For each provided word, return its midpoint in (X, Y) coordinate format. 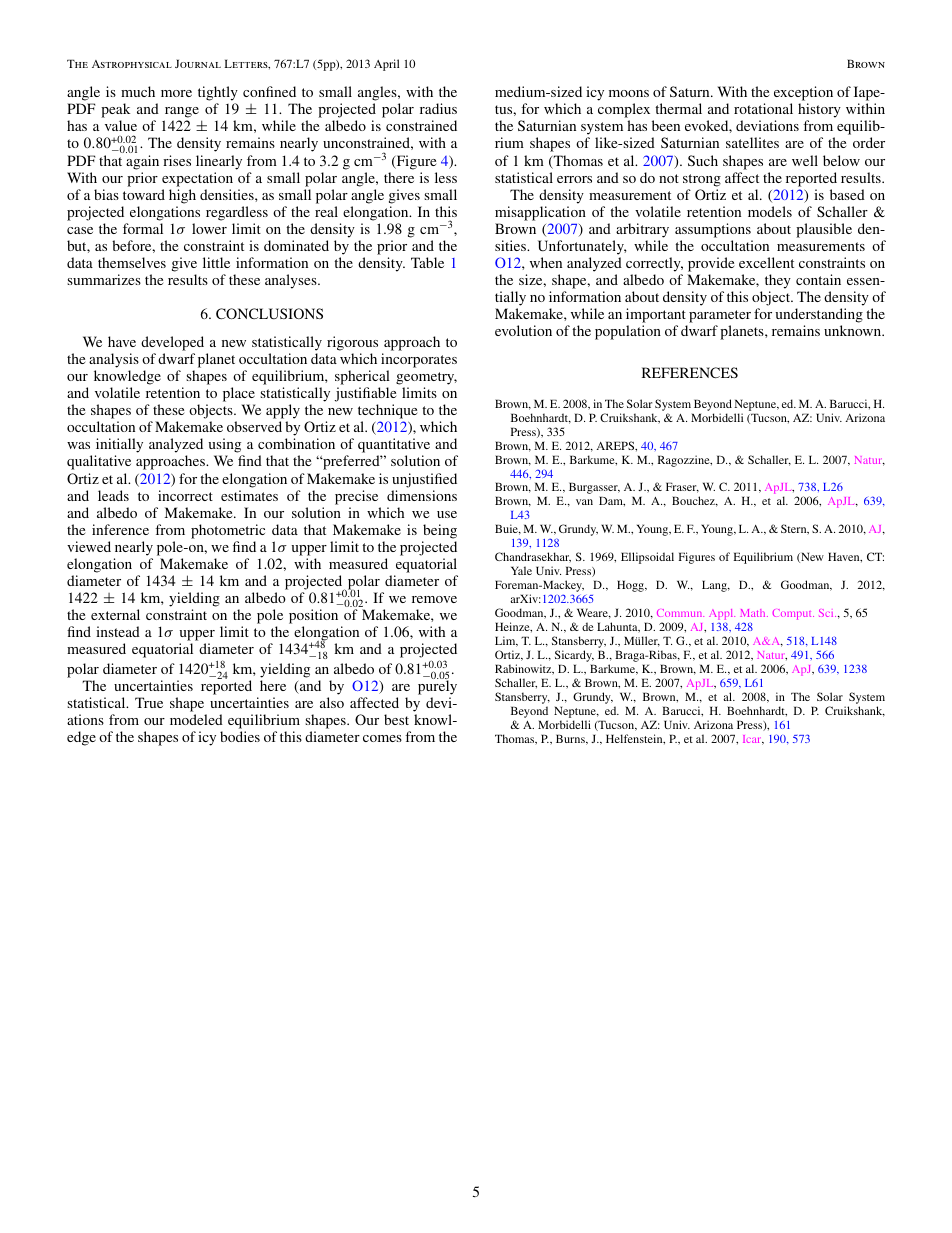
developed (172, 343)
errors (574, 179)
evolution (523, 330)
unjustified (424, 480)
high (182, 196)
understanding (819, 315)
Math (754, 613)
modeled (196, 719)
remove (434, 599)
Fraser (682, 487)
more (176, 93)
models (770, 211)
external (115, 614)
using (226, 447)
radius (438, 108)
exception (803, 95)
